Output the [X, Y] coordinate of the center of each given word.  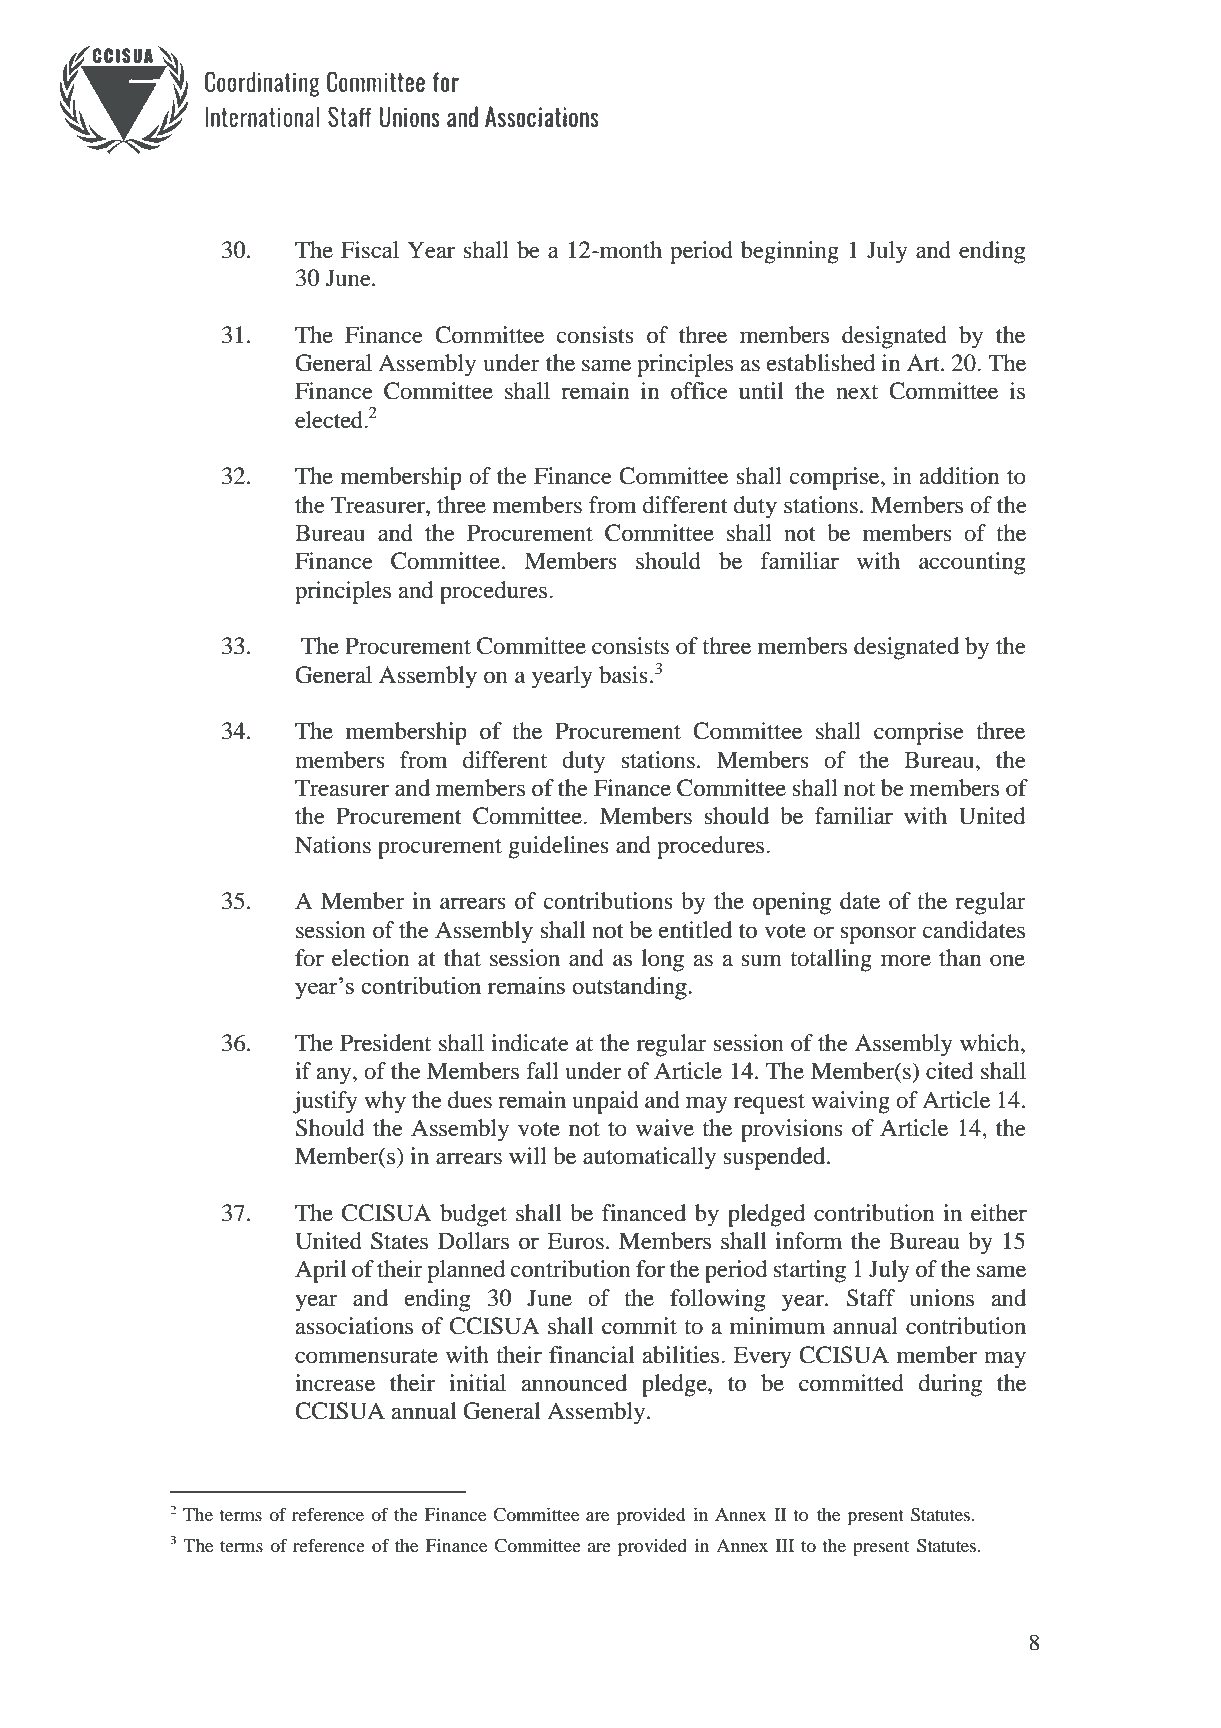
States [399, 1241]
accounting [972, 563]
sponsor [878, 935]
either [999, 1213]
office [699, 391]
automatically [649, 1158]
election [370, 958]
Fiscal [370, 250]
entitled [695, 930]
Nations [333, 845]
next [857, 392]
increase [335, 1383]
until [761, 391]
